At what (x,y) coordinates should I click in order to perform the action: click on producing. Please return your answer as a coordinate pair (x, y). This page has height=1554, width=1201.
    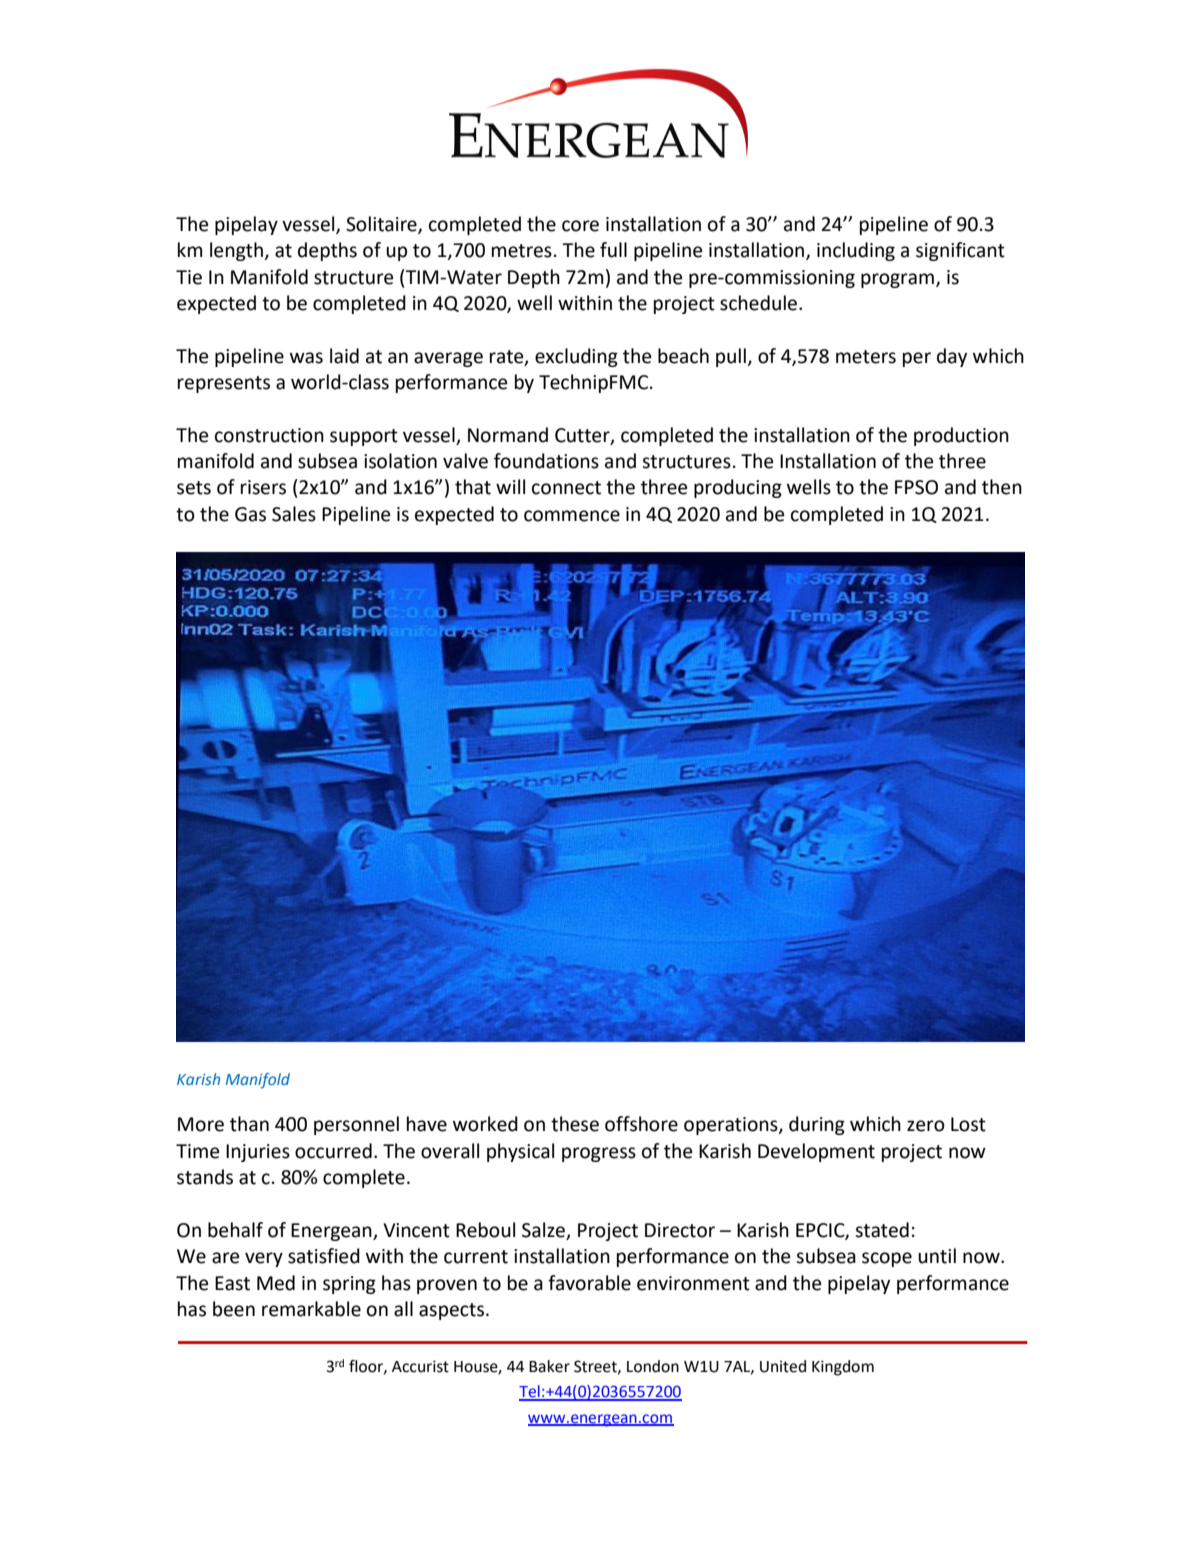
    Looking at the image, I should click on (738, 488).
